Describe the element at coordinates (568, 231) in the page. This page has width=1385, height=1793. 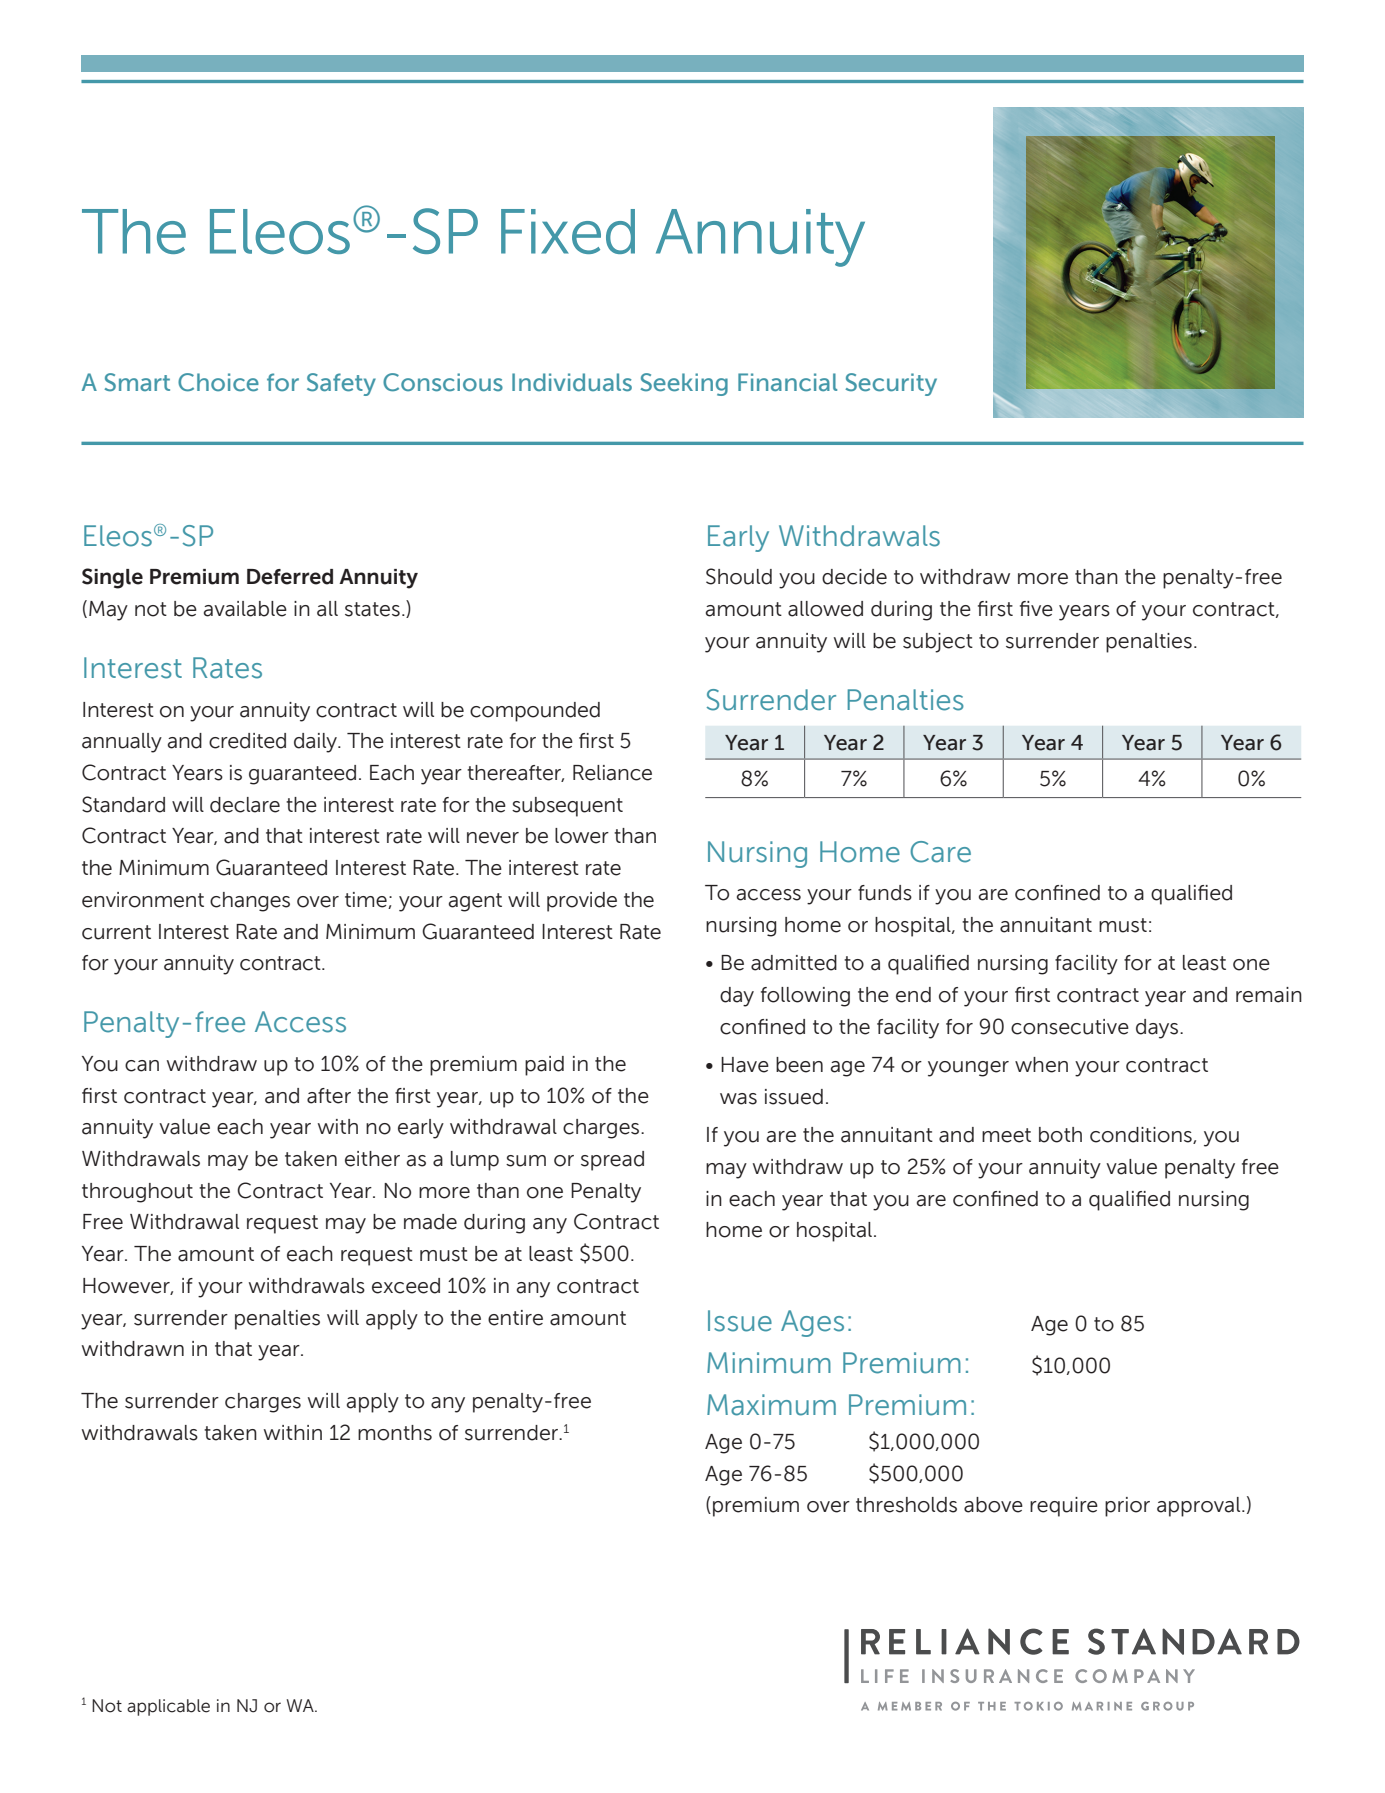
I see `Fixed` at that location.
